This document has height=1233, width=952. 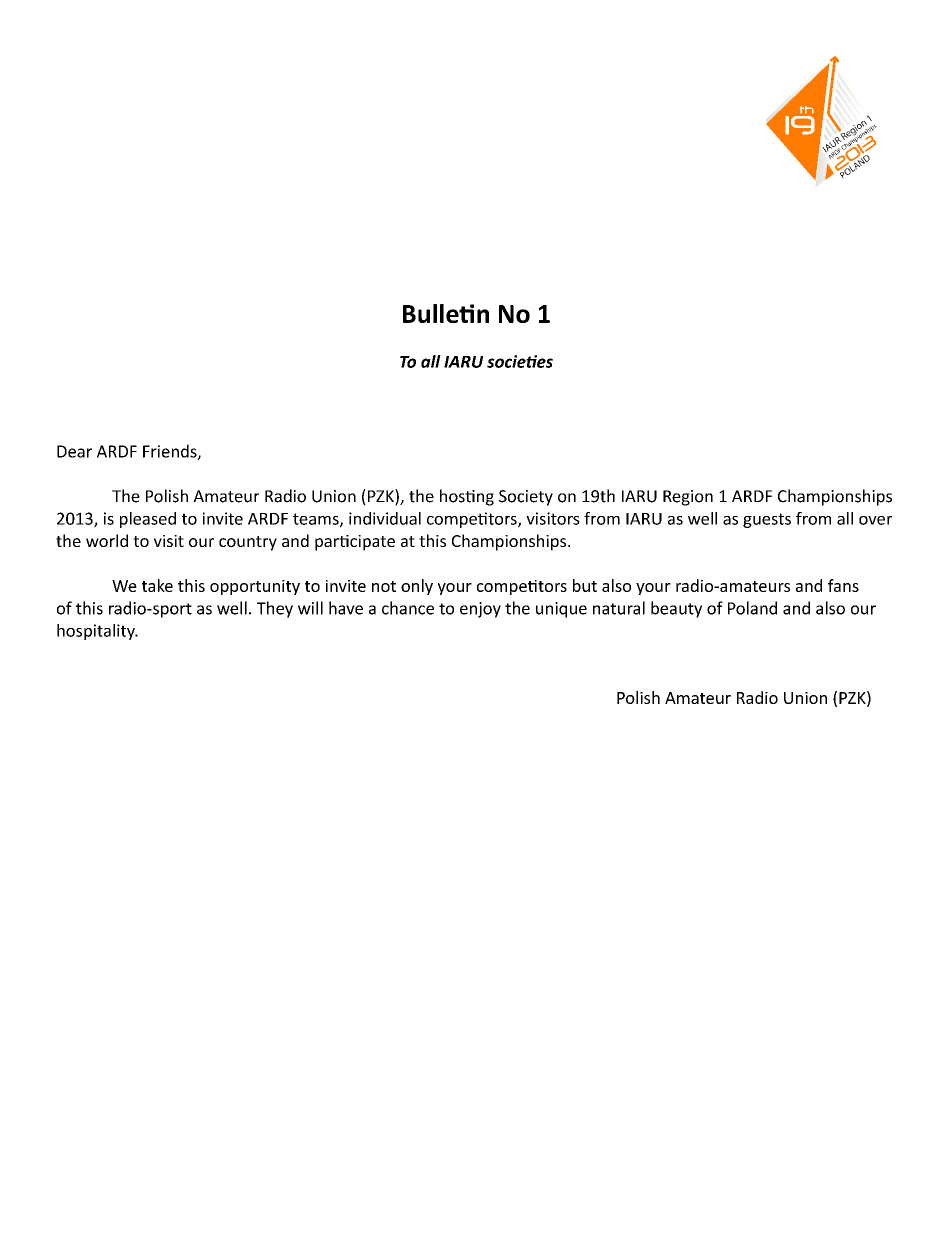 I want to click on hospitality, so click(x=97, y=632).
